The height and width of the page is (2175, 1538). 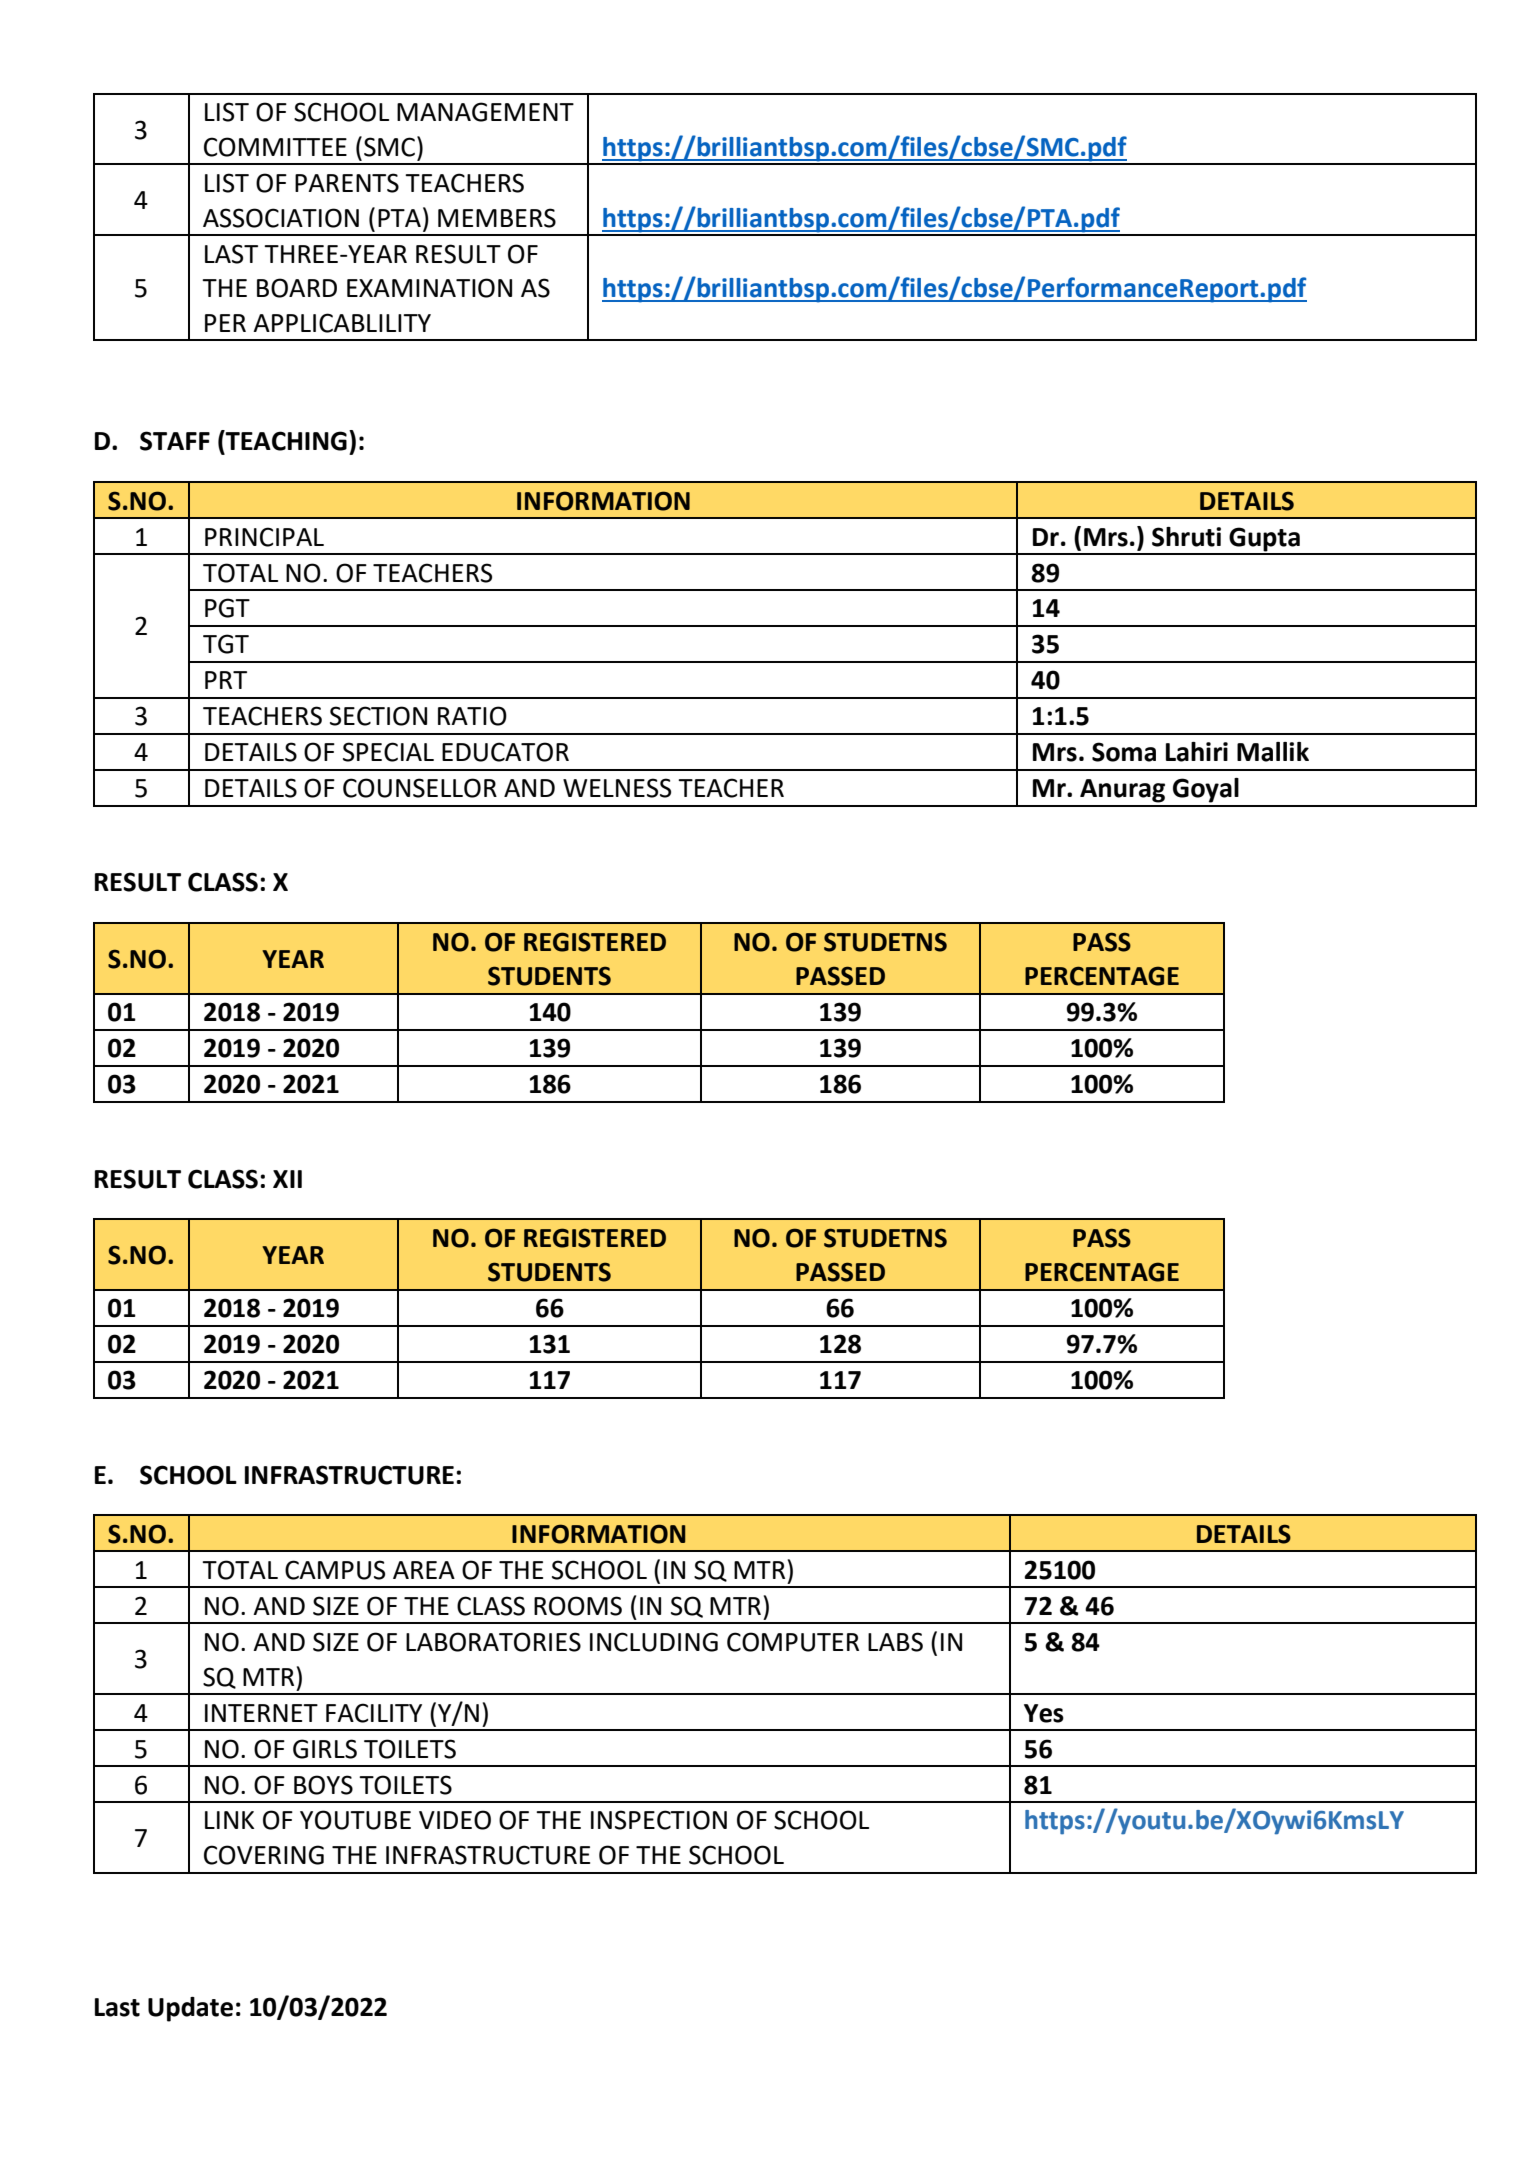 What do you see at coordinates (1197, 752) in the page?
I see `Lahiri` at bounding box center [1197, 752].
